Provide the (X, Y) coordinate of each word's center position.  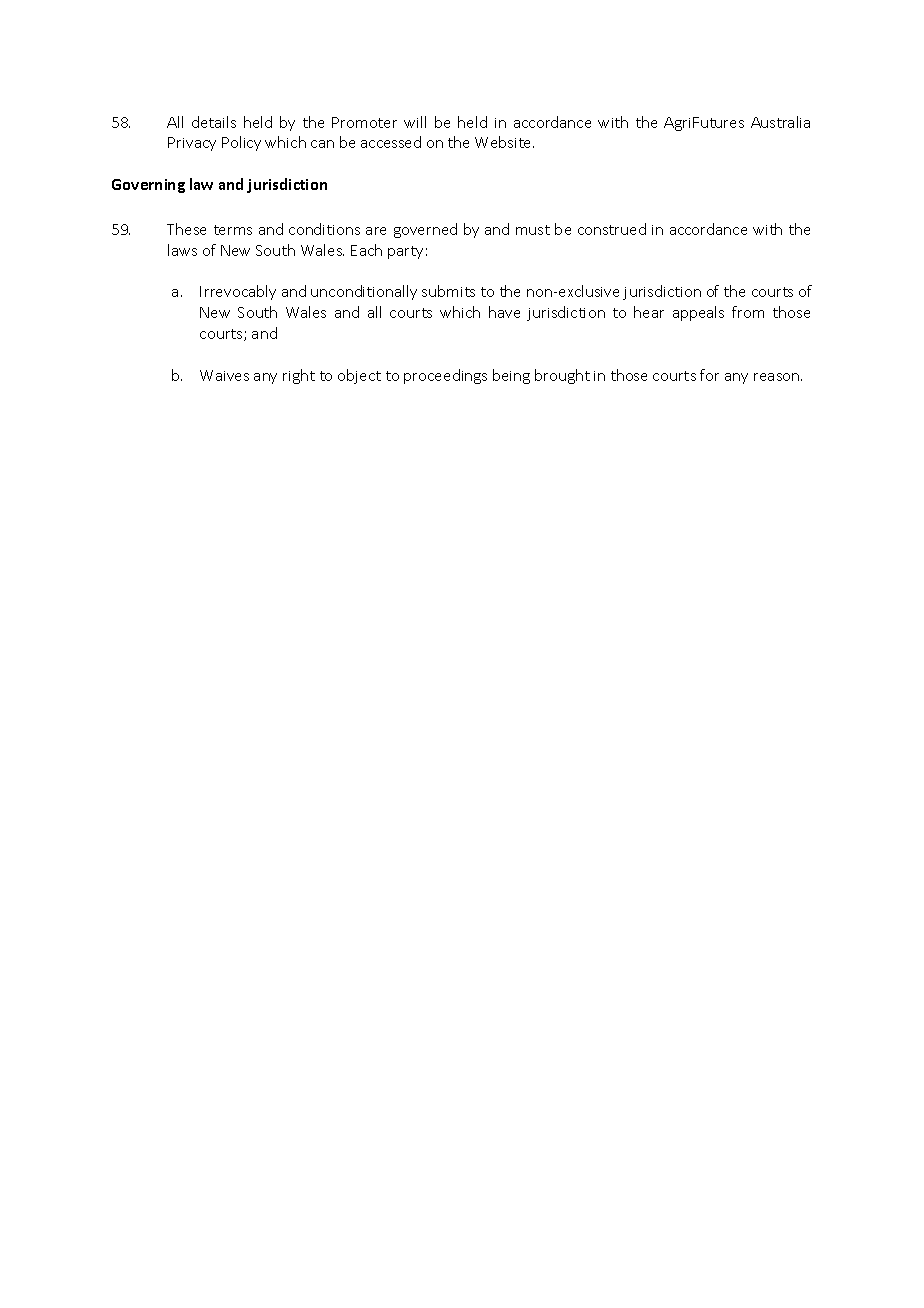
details (214, 122)
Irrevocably (238, 292)
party (405, 252)
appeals (698, 313)
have (504, 312)
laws (182, 250)
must (533, 230)
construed (612, 229)
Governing (148, 186)
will (415, 122)
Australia (780, 122)
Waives (224, 375)
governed (425, 230)
